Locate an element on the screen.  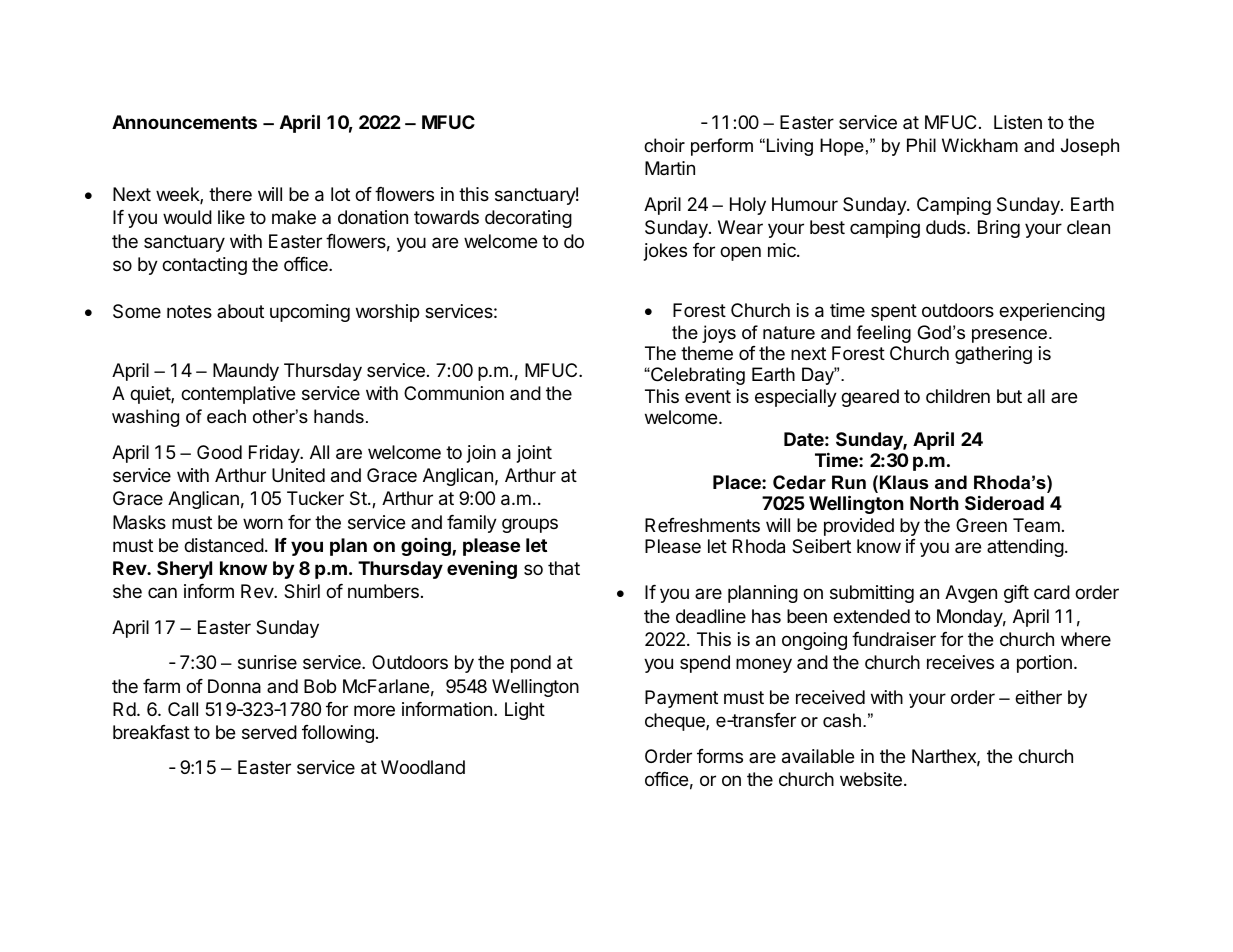
served is located at coordinates (269, 732).
